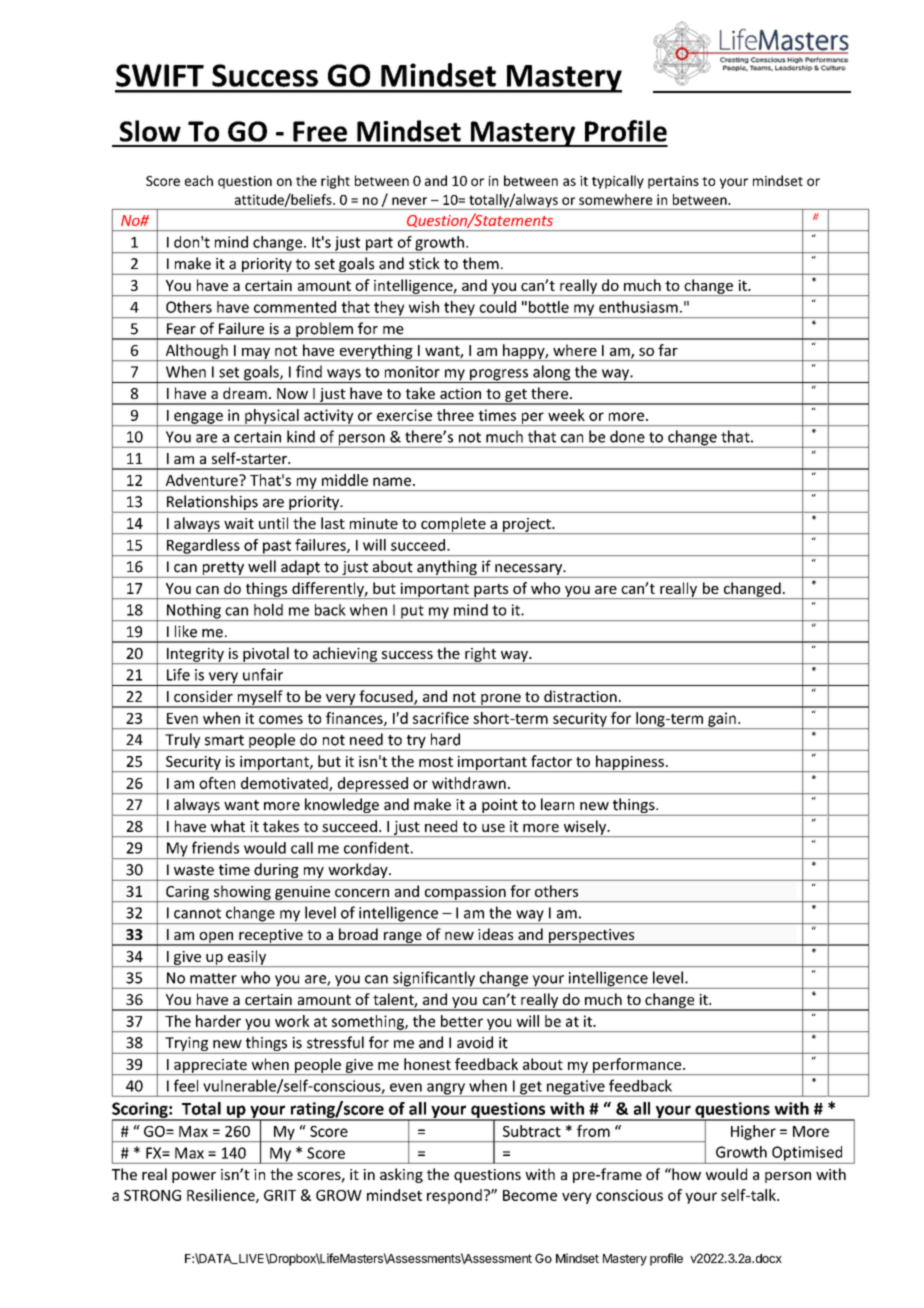 The image size is (924, 1308). Describe the element at coordinates (722, 720) in the screenshot. I see `gain` at that location.
